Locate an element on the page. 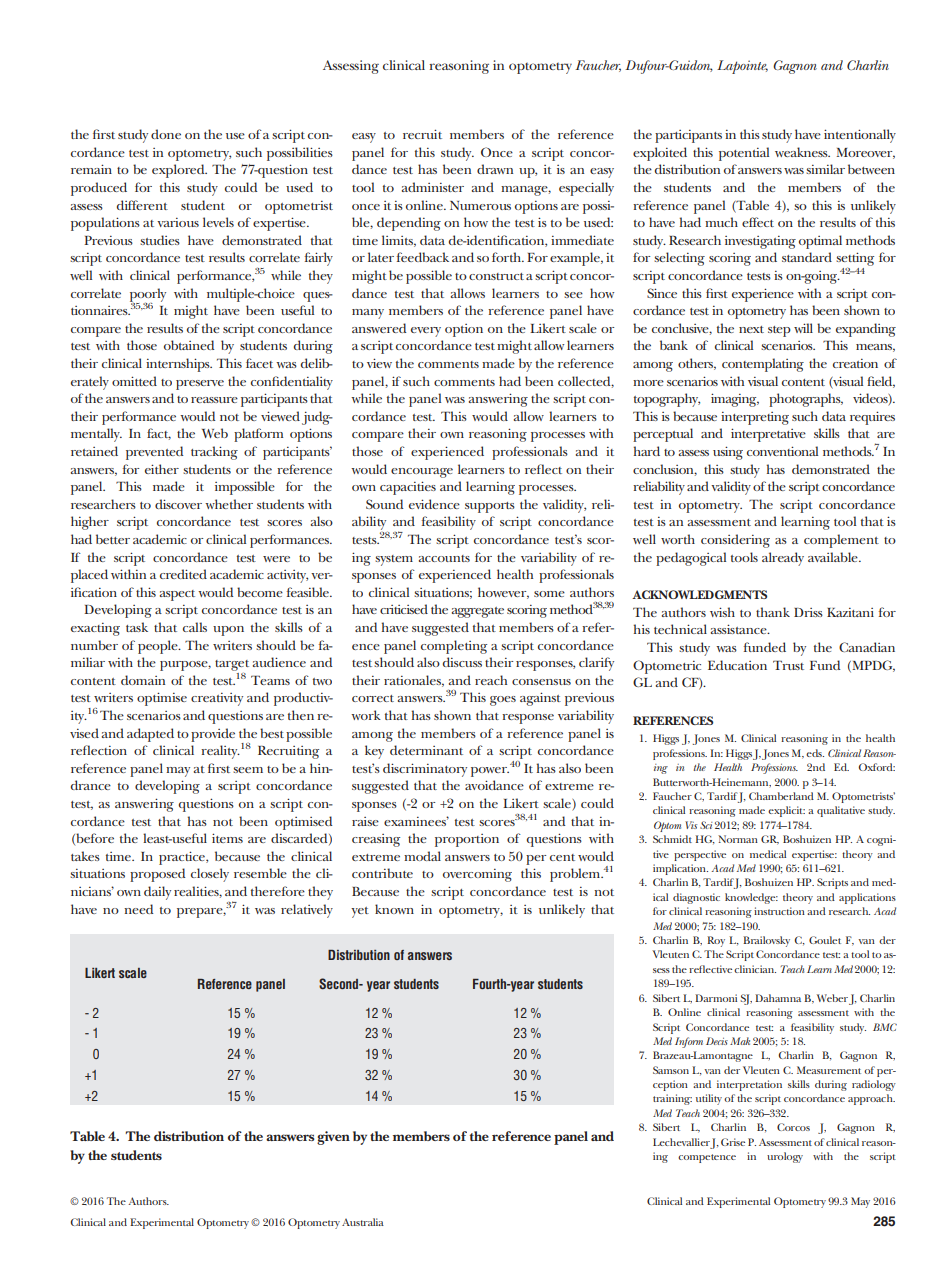 Image resolution: width=952 pixels, height=1270 pixels. given is located at coordinates (333, 1138).
